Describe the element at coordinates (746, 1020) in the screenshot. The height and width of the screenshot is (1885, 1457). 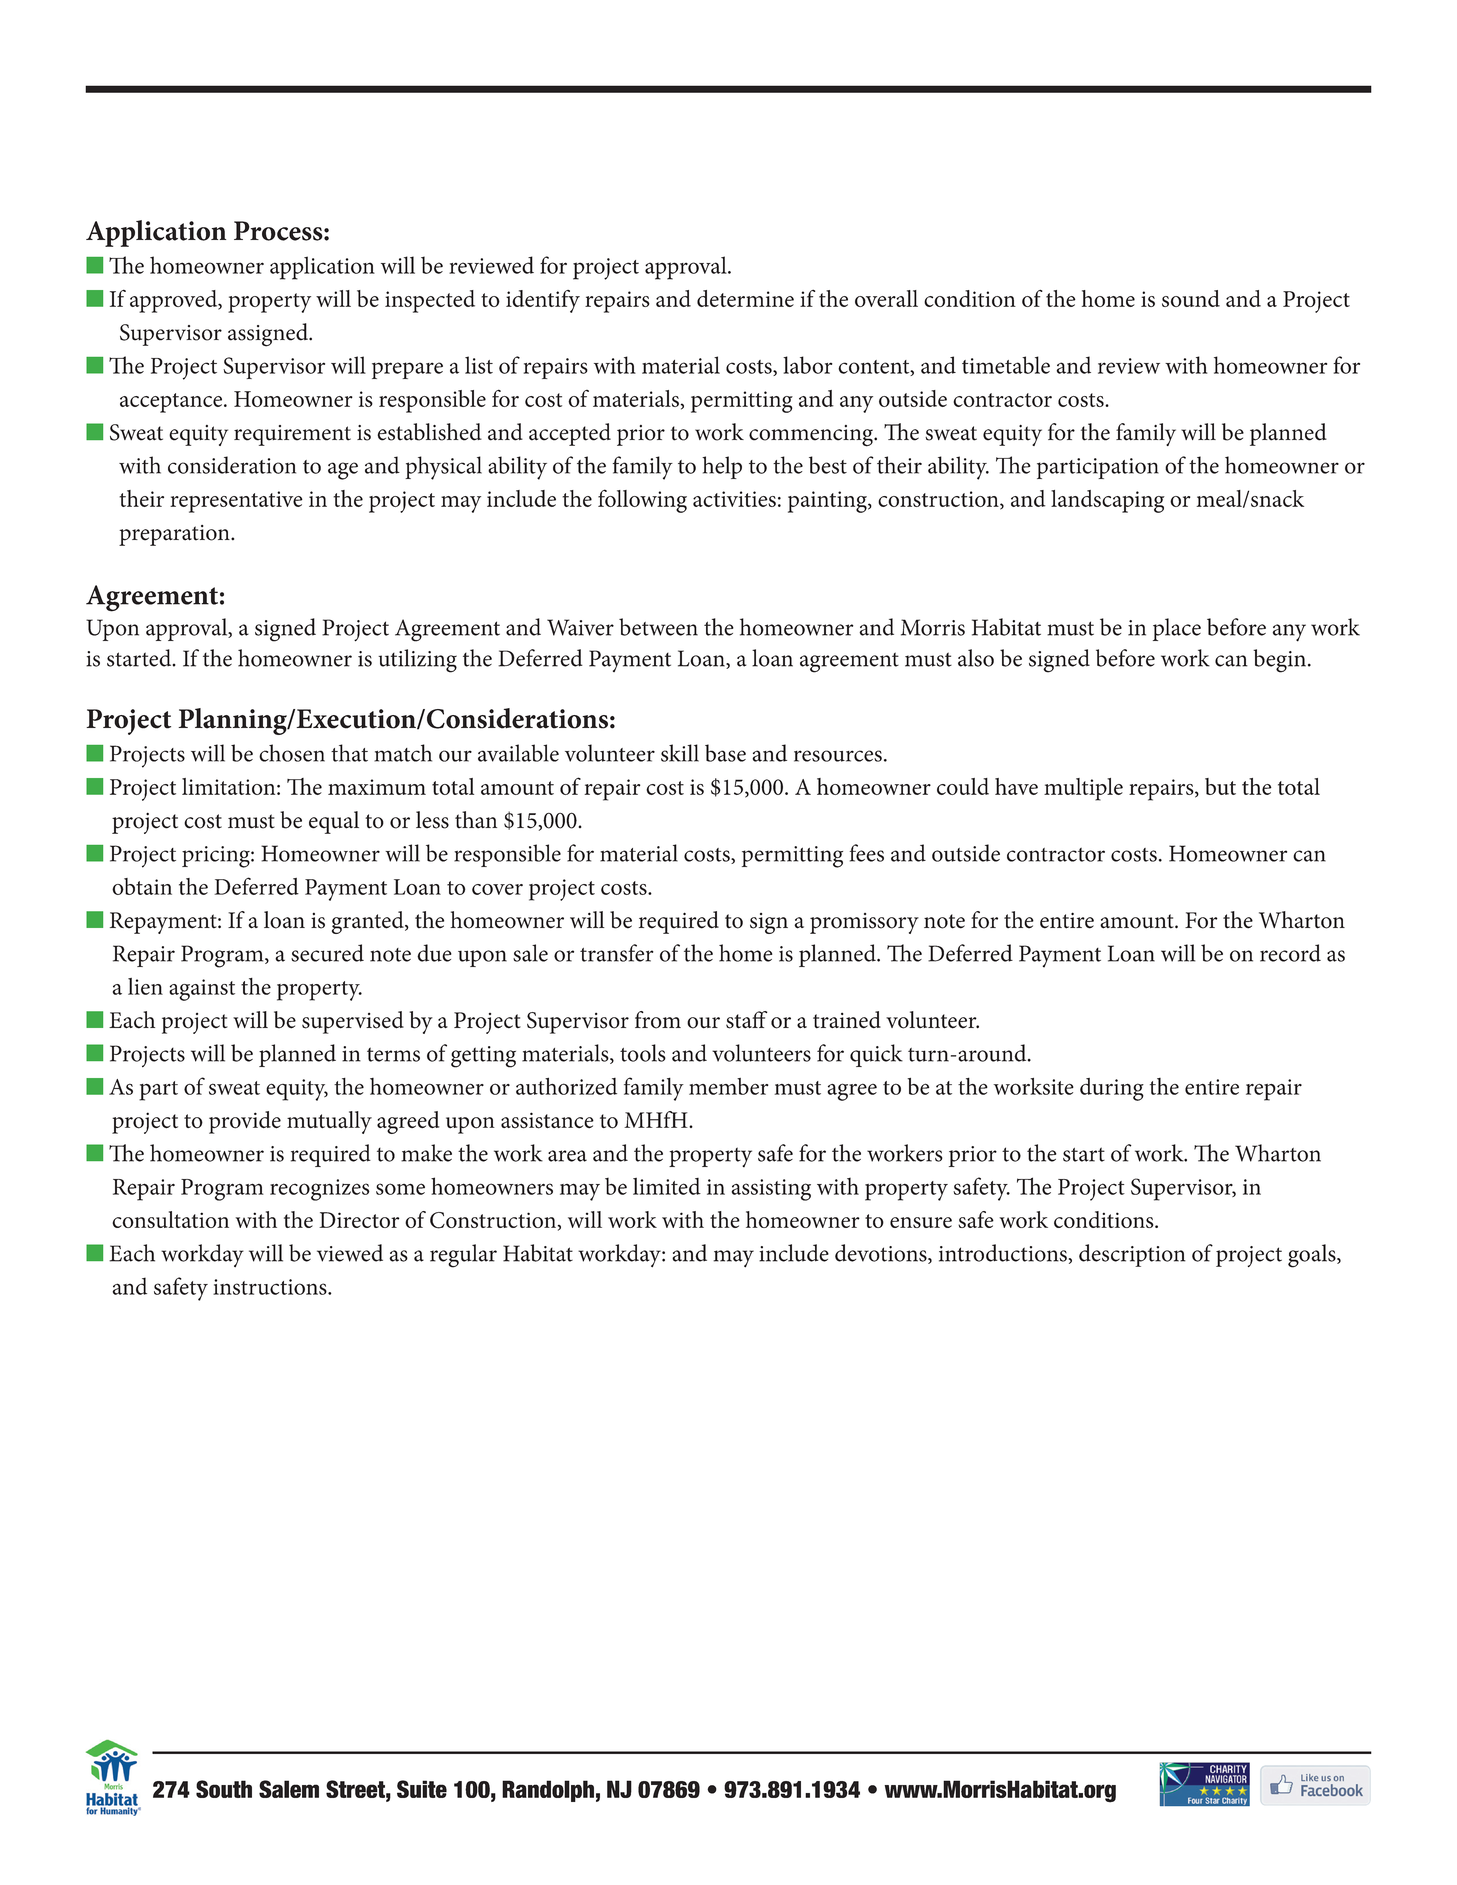
I see `staff` at that location.
